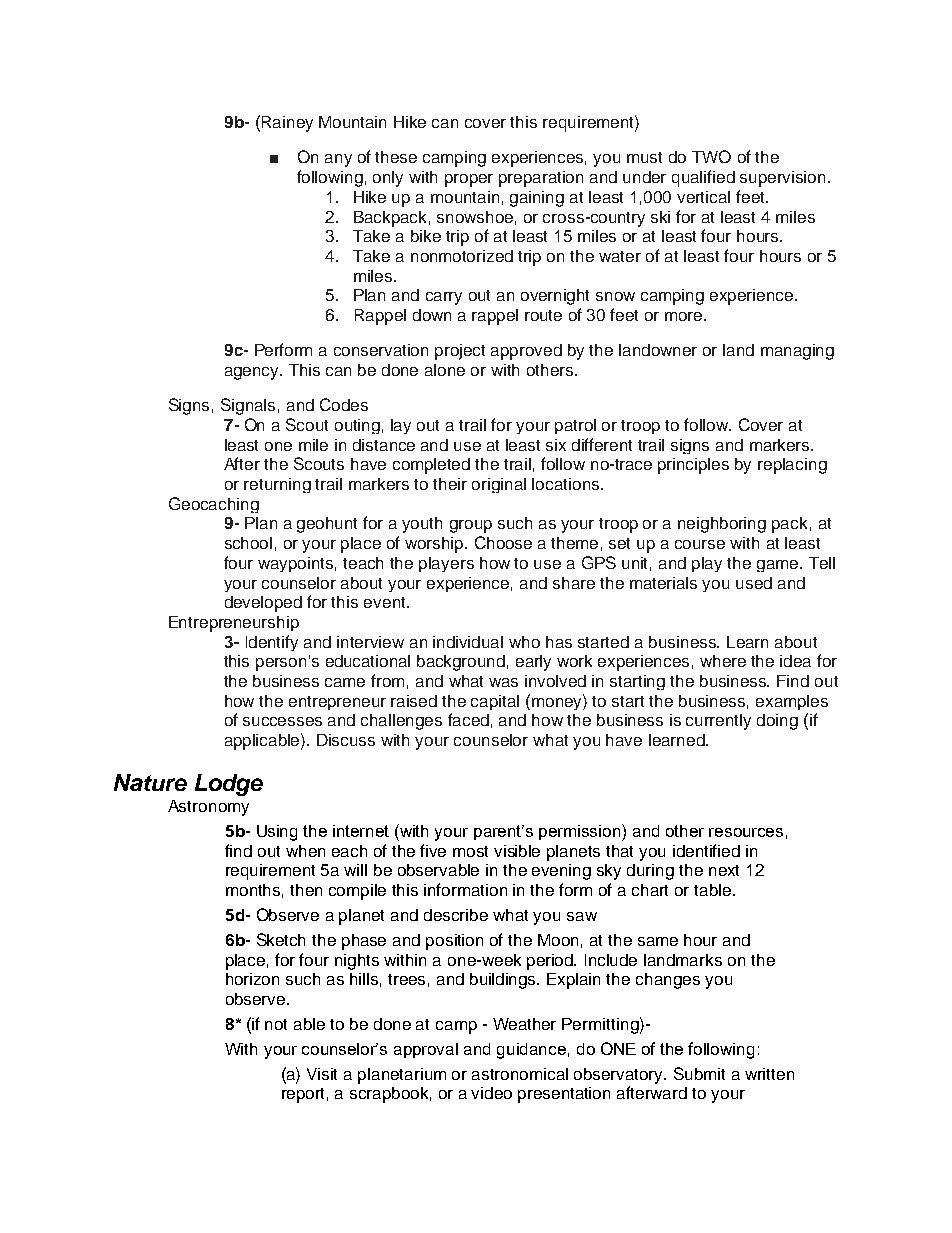 The height and width of the screenshot is (1233, 952). What do you see at coordinates (276, 1024) in the screenshot?
I see `not` at bounding box center [276, 1024].
